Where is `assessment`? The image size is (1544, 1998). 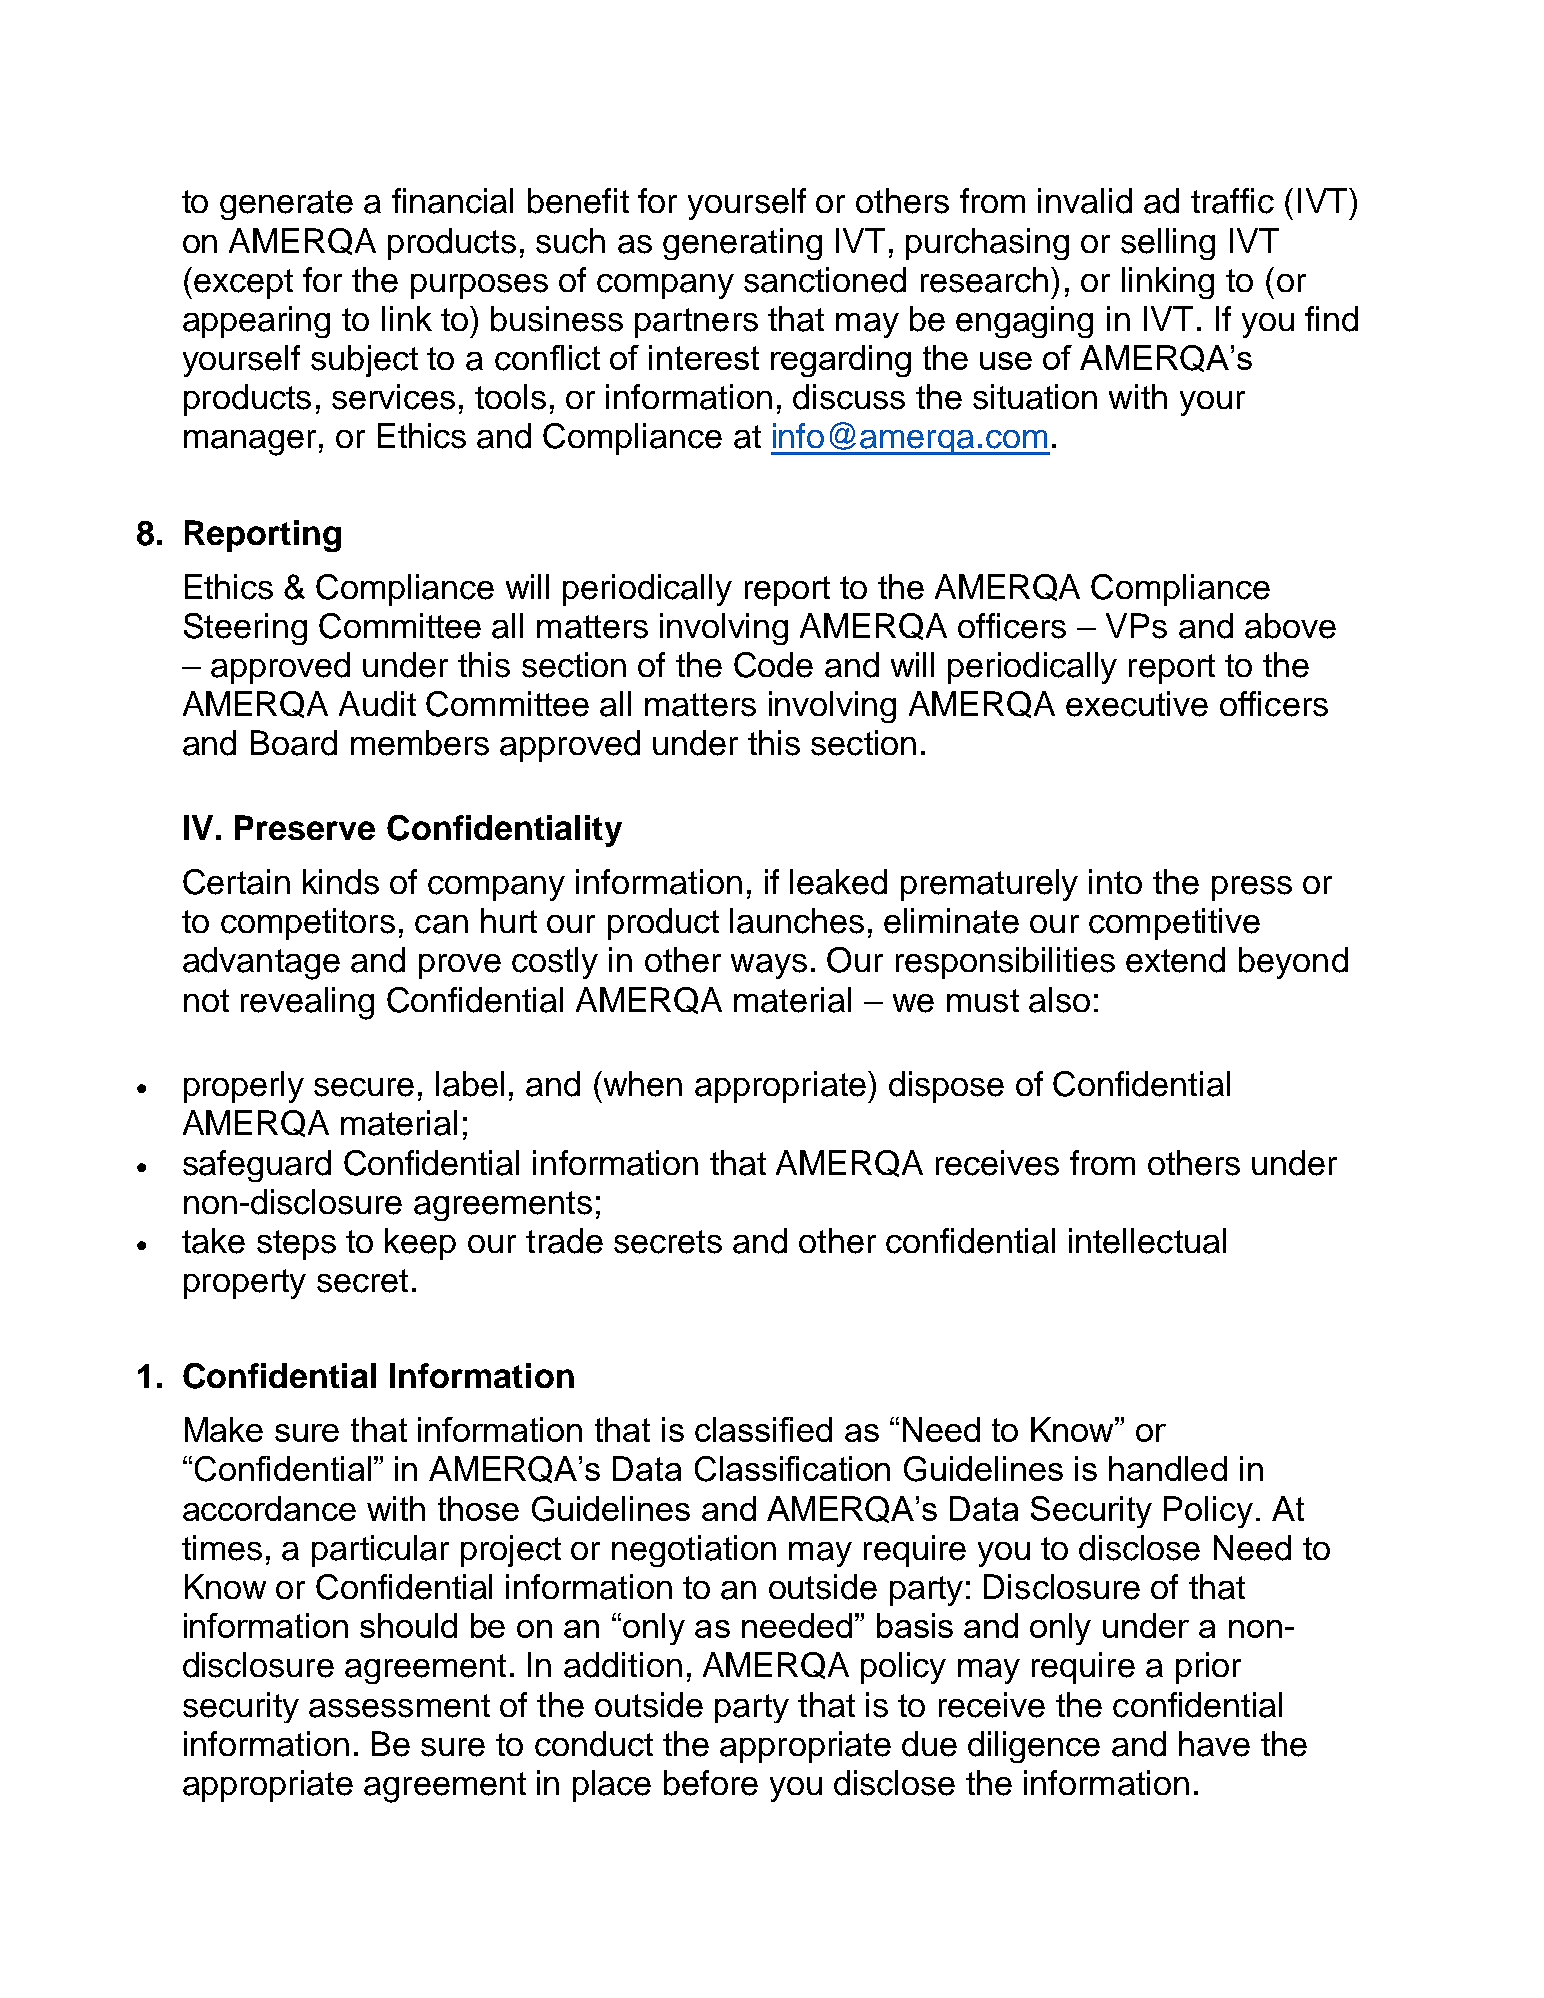 assessment is located at coordinates (399, 1706).
